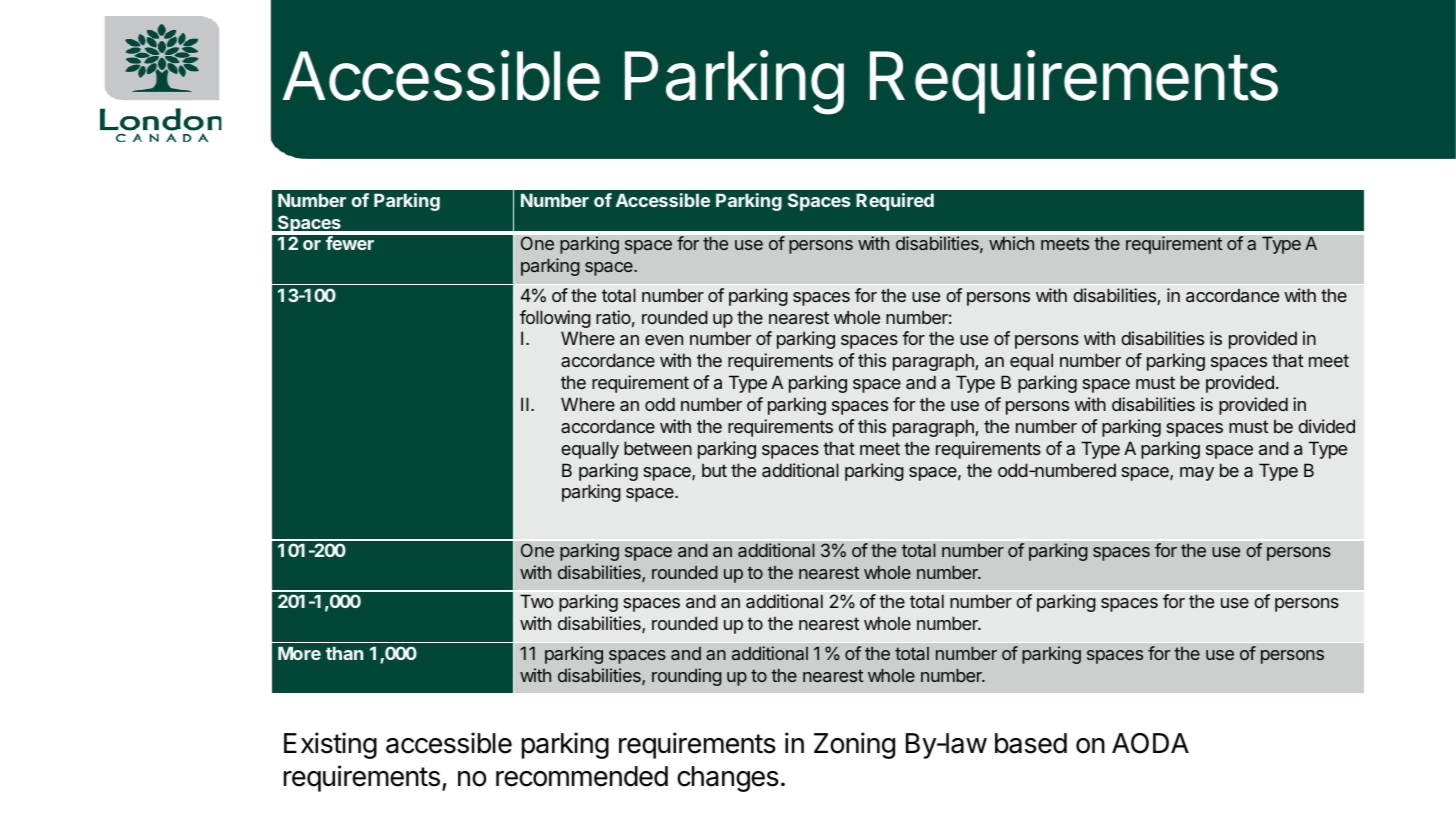 The height and width of the screenshot is (819, 1456). Describe the element at coordinates (658, 448) in the screenshot. I see `between` at that location.
